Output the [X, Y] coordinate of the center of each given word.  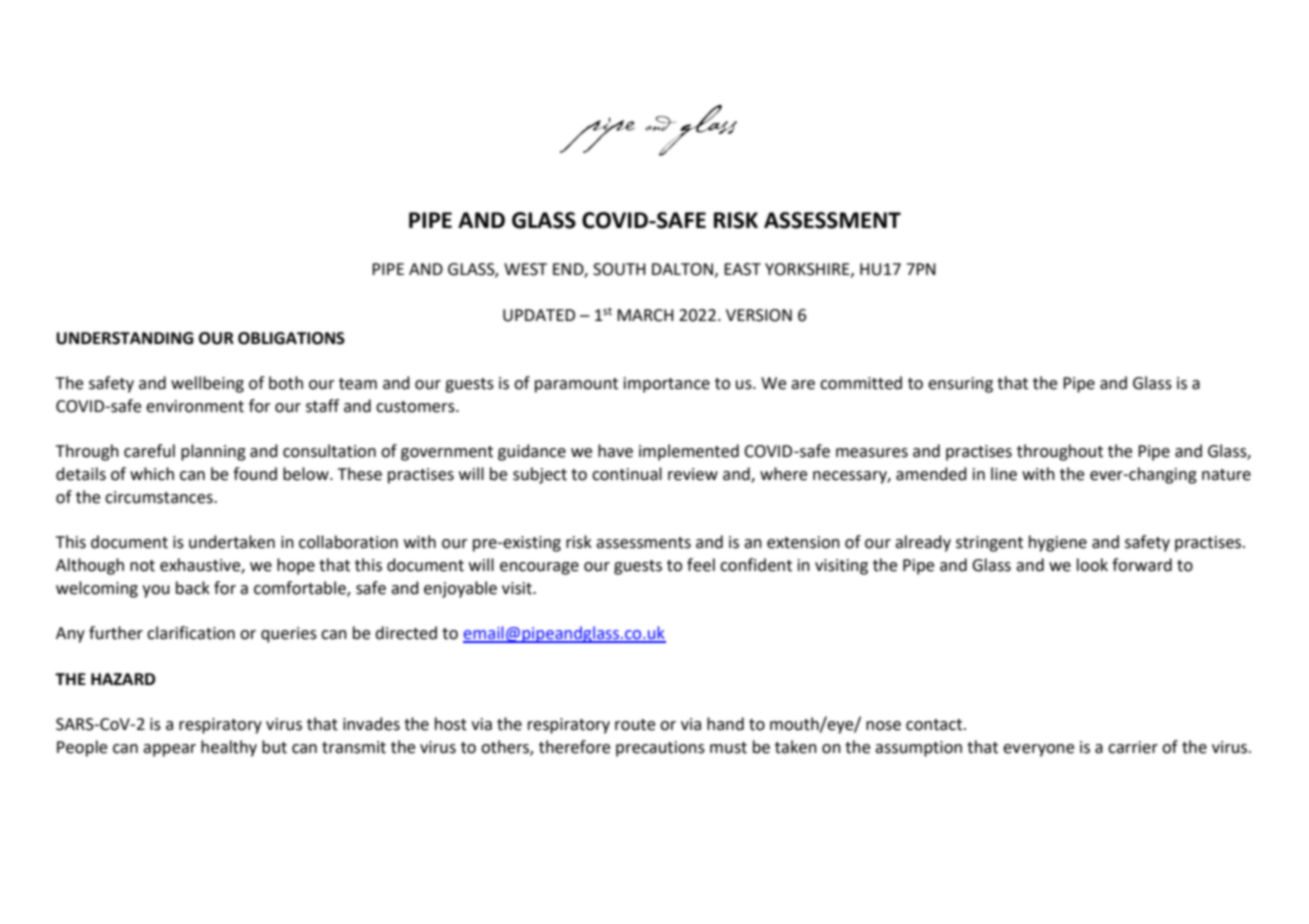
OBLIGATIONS [291, 338]
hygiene [1058, 543]
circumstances [160, 497]
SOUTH [619, 269]
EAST [742, 269]
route [635, 725]
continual [627, 474]
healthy [229, 748]
